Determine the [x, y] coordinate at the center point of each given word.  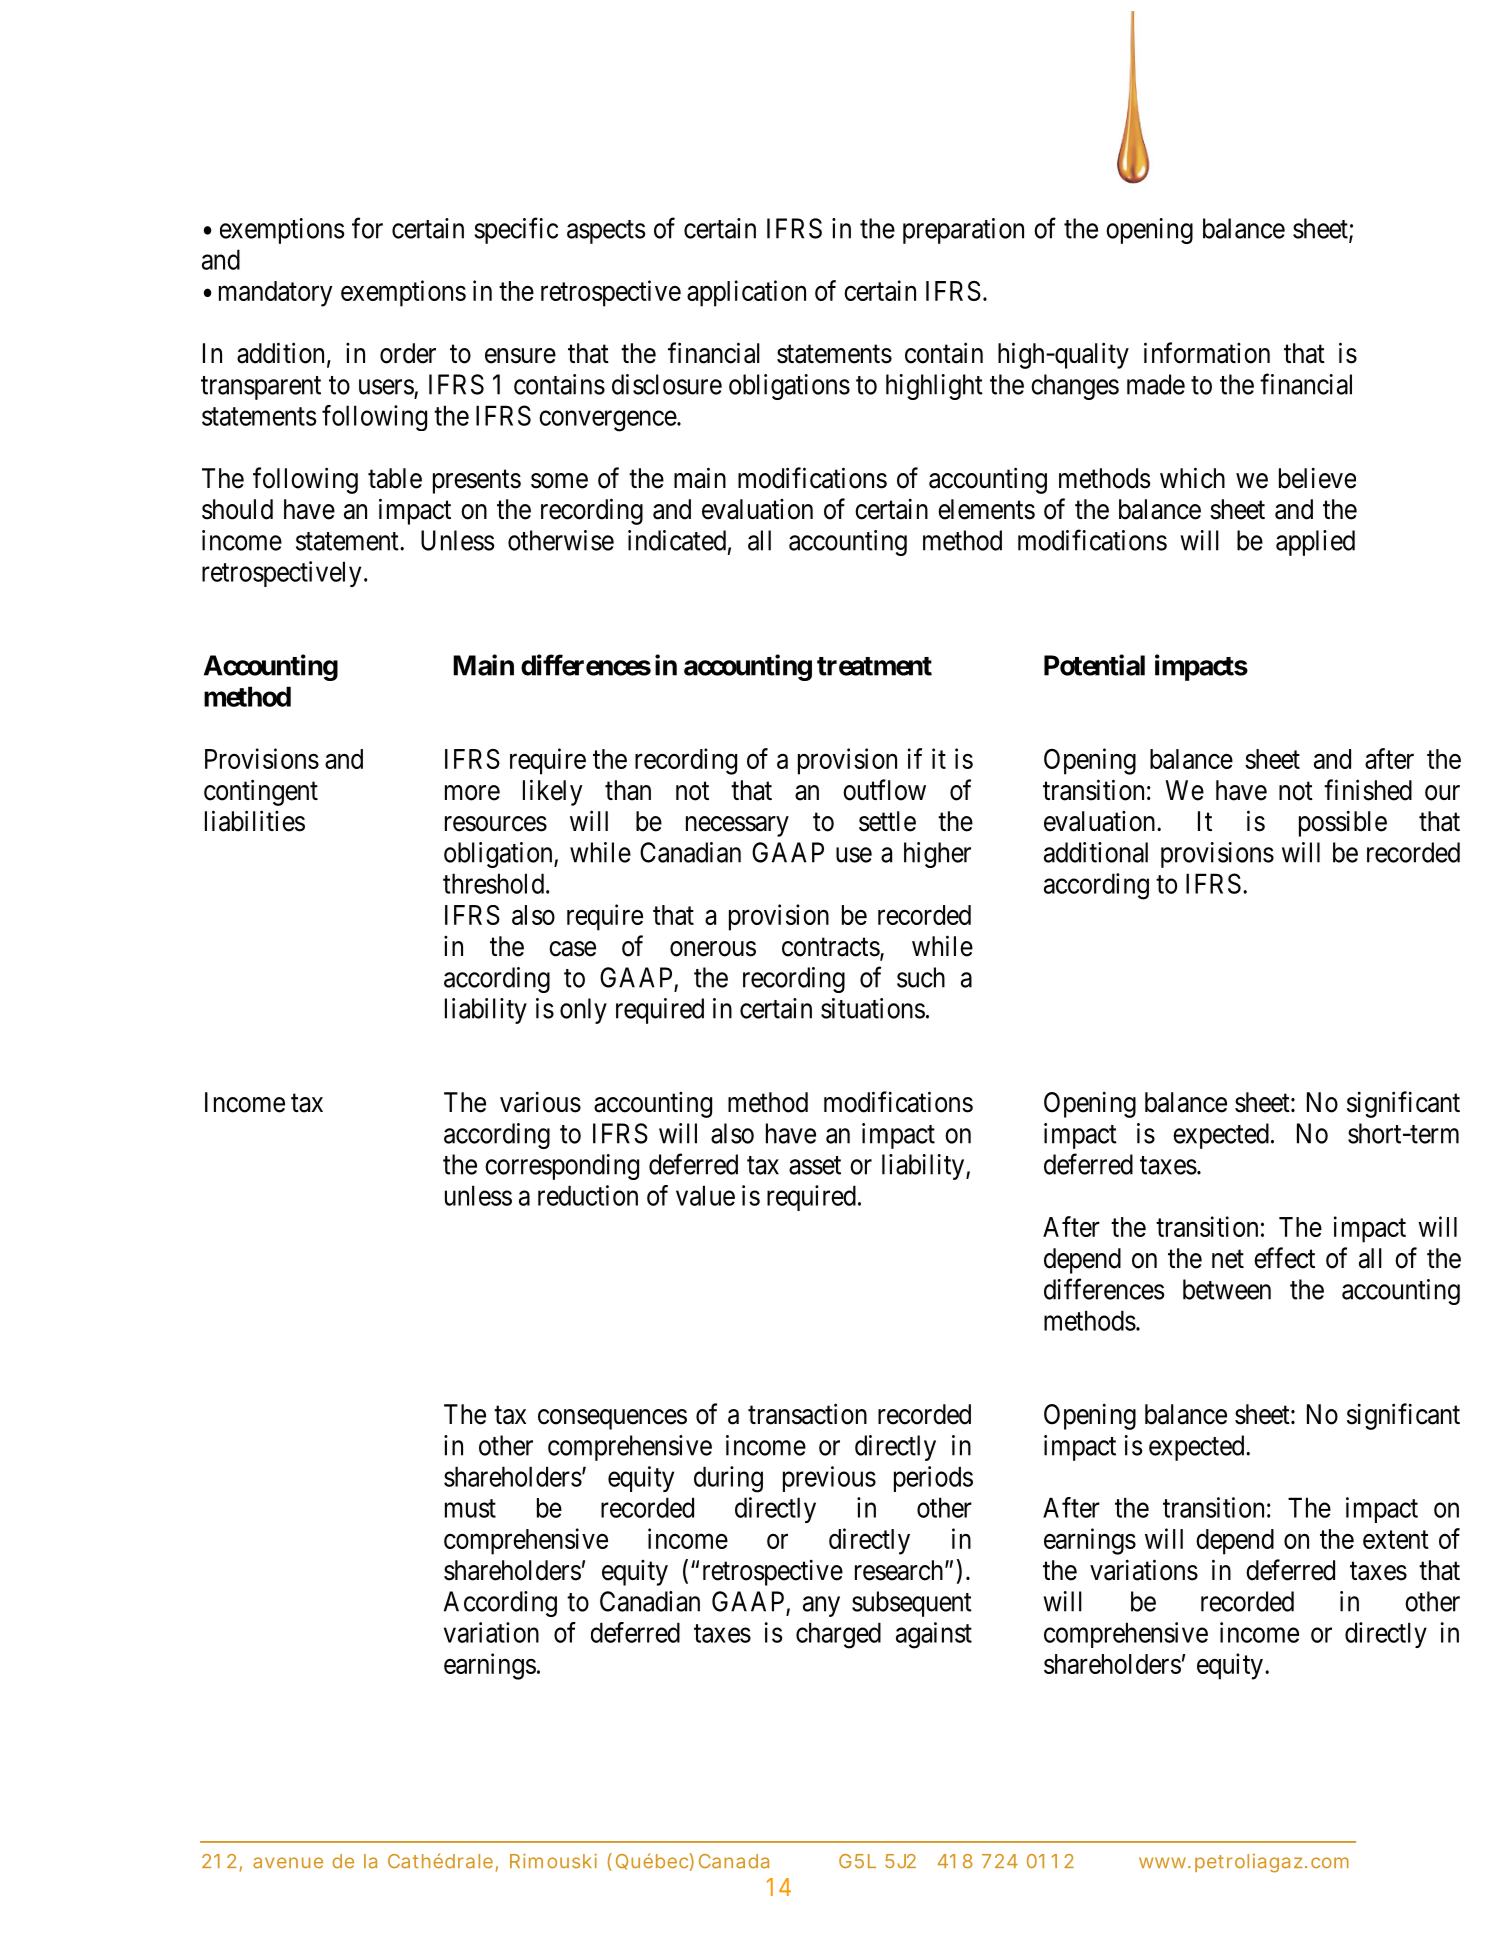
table [395, 478]
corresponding [562, 1167]
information [1207, 353]
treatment [874, 666]
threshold [493, 883]
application [746, 293]
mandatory [276, 294]
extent [1396, 1540]
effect [1284, 1258]
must [470, 1508]
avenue [288, 1863]
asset [815, 1165]
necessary [737, 826]
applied [1315, 543]
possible [1343, 823]
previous [829, 1479]
